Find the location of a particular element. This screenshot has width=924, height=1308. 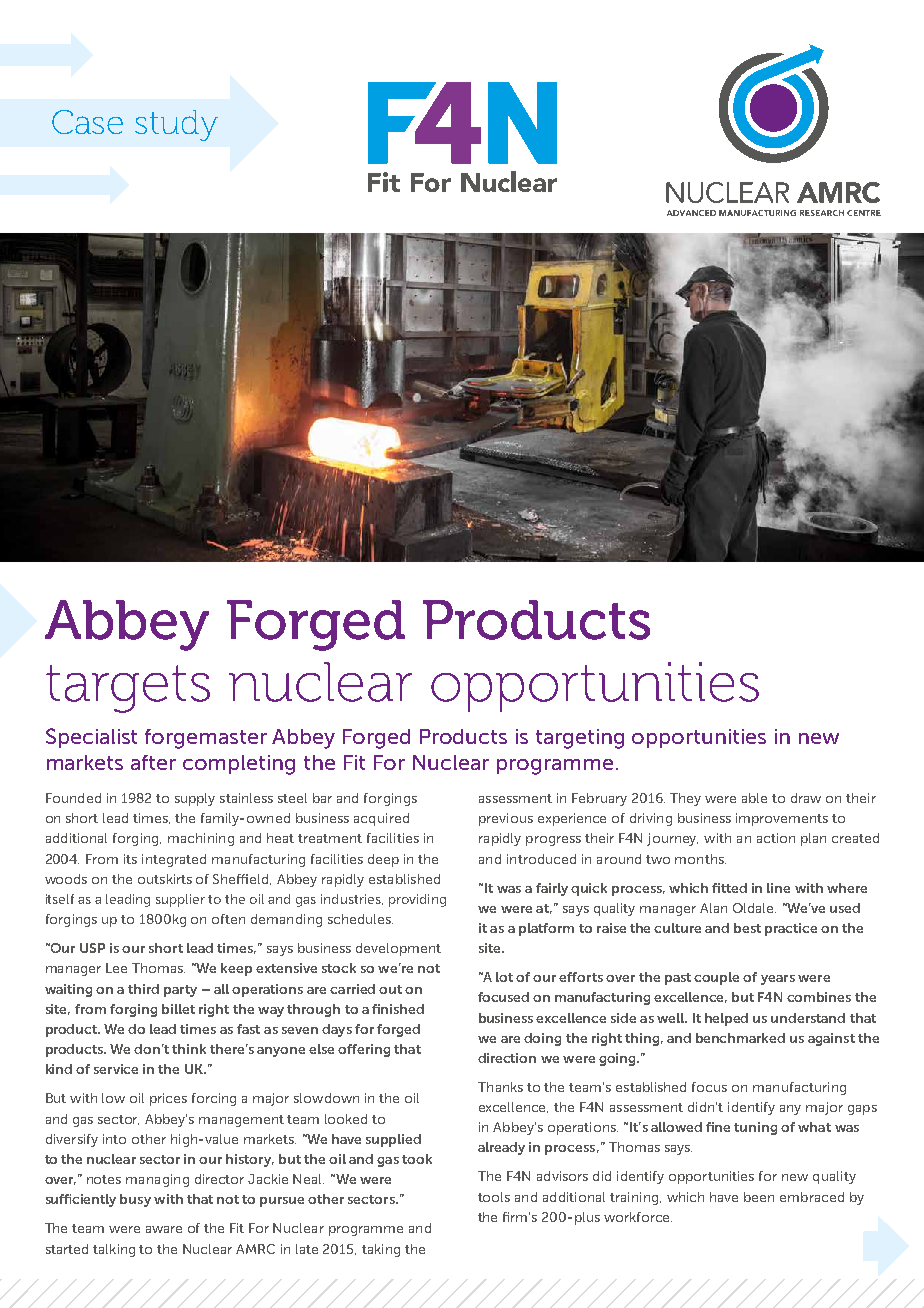

able is located at coordinates (754, 798).
